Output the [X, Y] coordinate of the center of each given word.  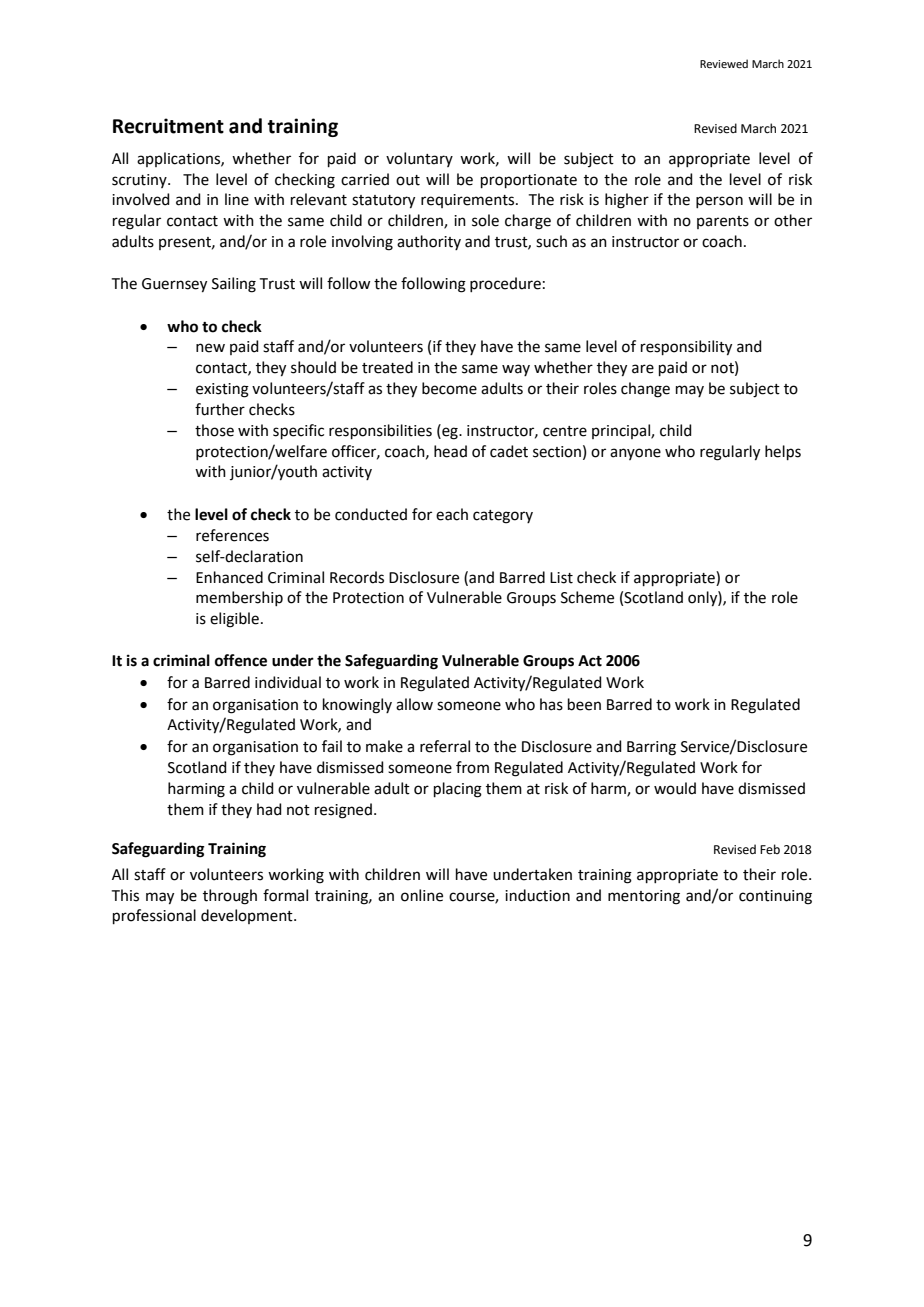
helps [783, 452]
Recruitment [168, 126]
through [230, 897]
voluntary [419, 159]
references [232, 535]
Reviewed [724, 63]
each [452, 514]
